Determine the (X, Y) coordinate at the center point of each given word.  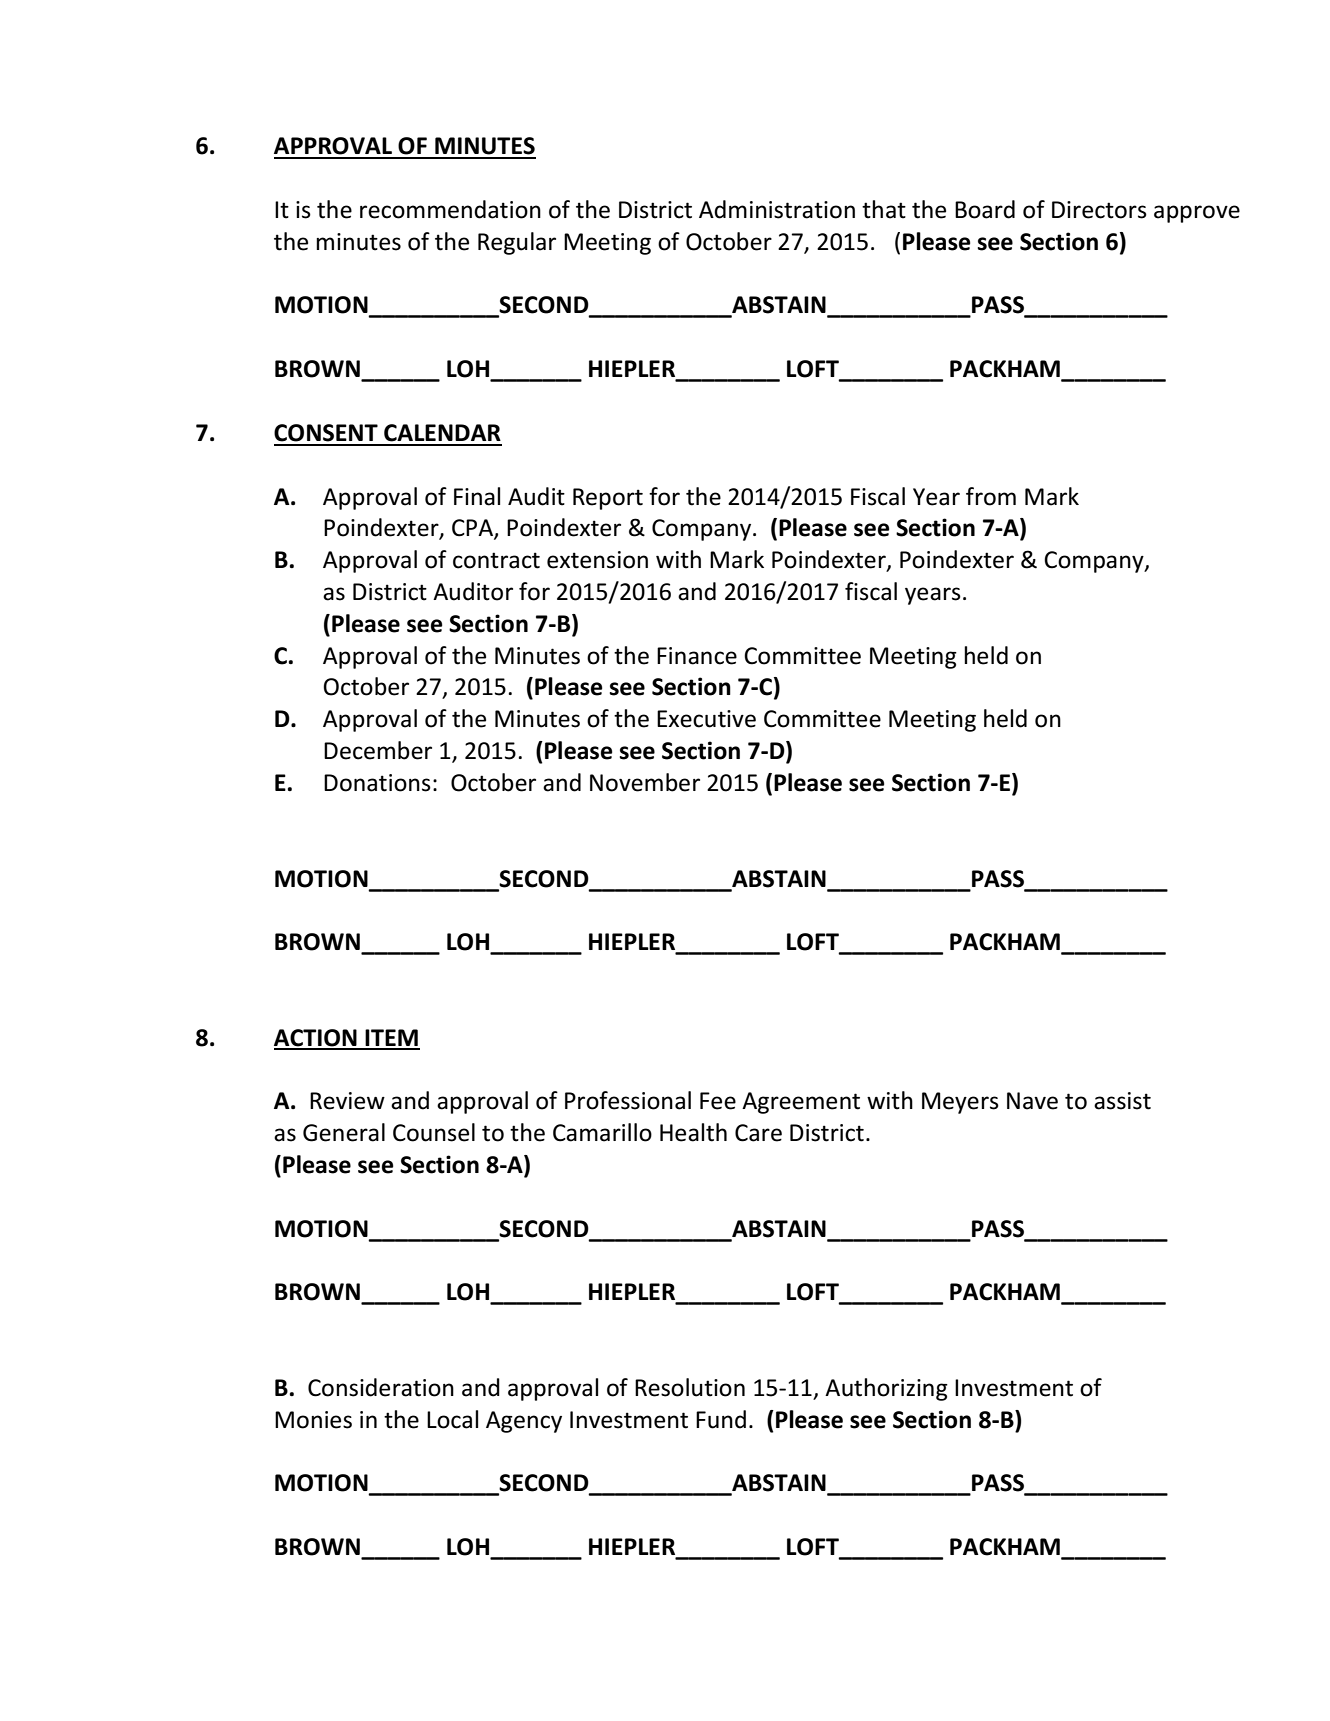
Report (608, 499)
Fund (721, 1419)
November (645, 782)
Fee (718, 1101)
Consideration (381, 1387)
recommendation (450, 209)
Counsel (434, 1132)
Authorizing (886, 1389)
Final (477, 496)
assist (1122, 1101)
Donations (377, 783)
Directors (1099, 210)
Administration (777, 209)
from (991, 496)
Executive (706, 719)
